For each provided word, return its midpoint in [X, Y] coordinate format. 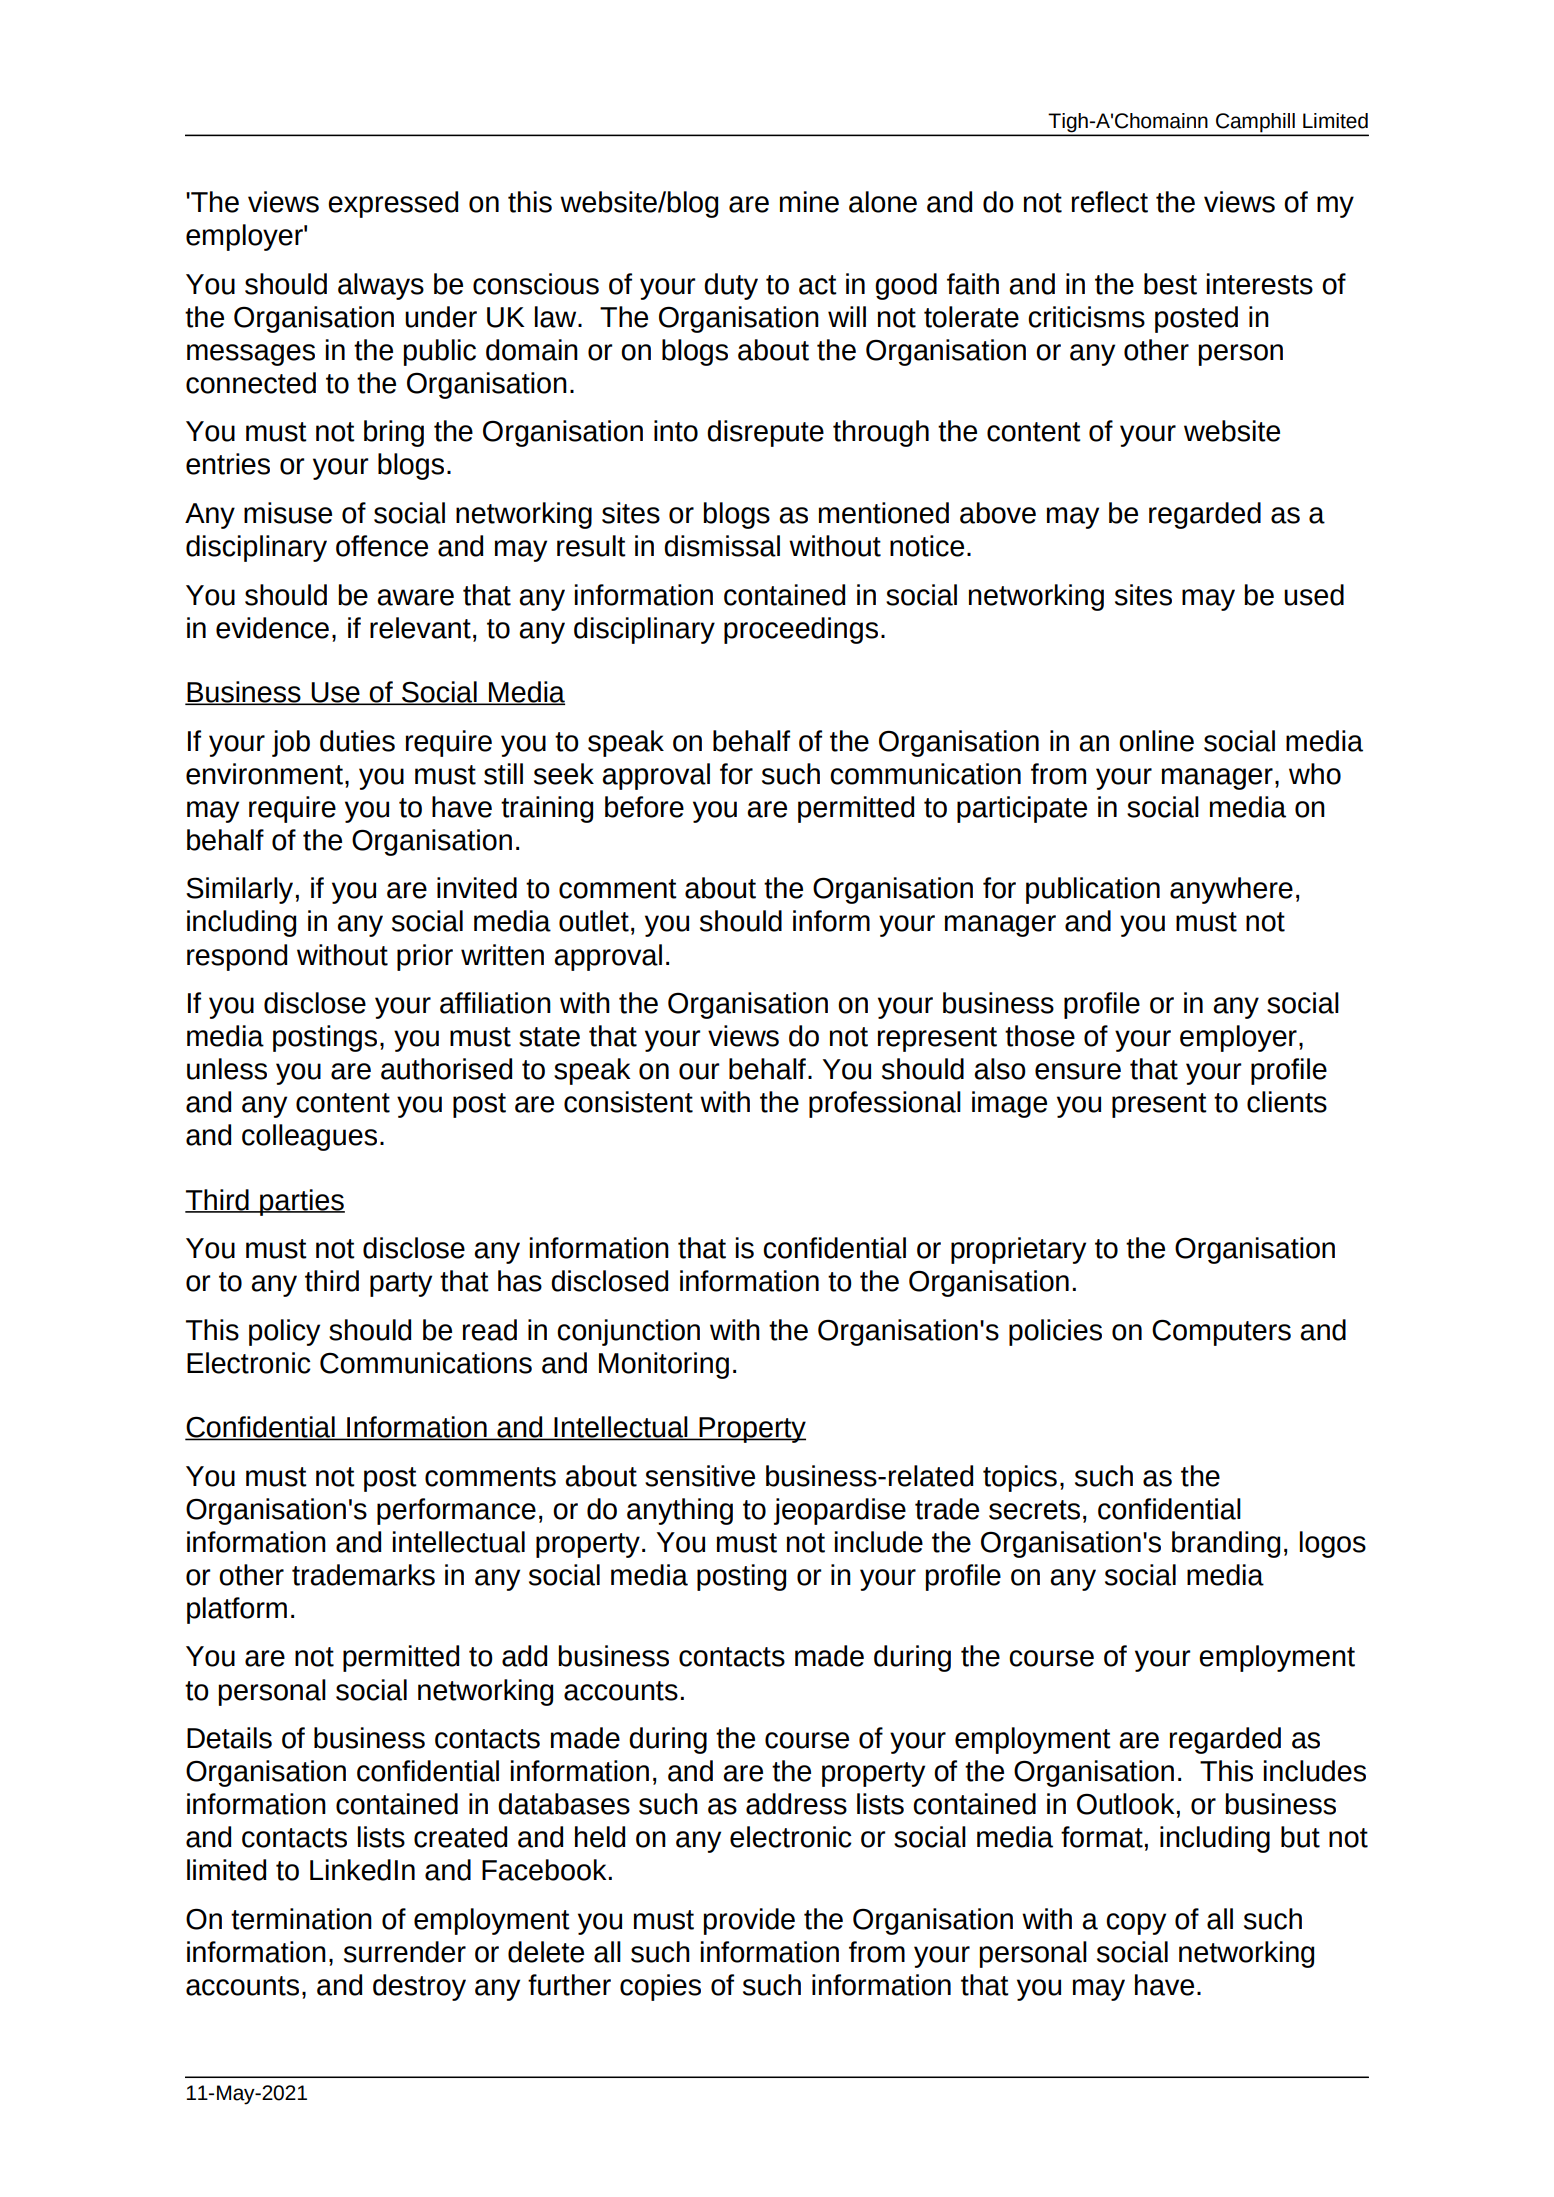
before [644, 807]
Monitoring [664, 1365]
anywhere [1231, 890]
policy [284, 1332]
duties [357, 741]
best [1170, 284]
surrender [405, 1952]
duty [731, 286]
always [381, 286]
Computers [1221, 1332]
